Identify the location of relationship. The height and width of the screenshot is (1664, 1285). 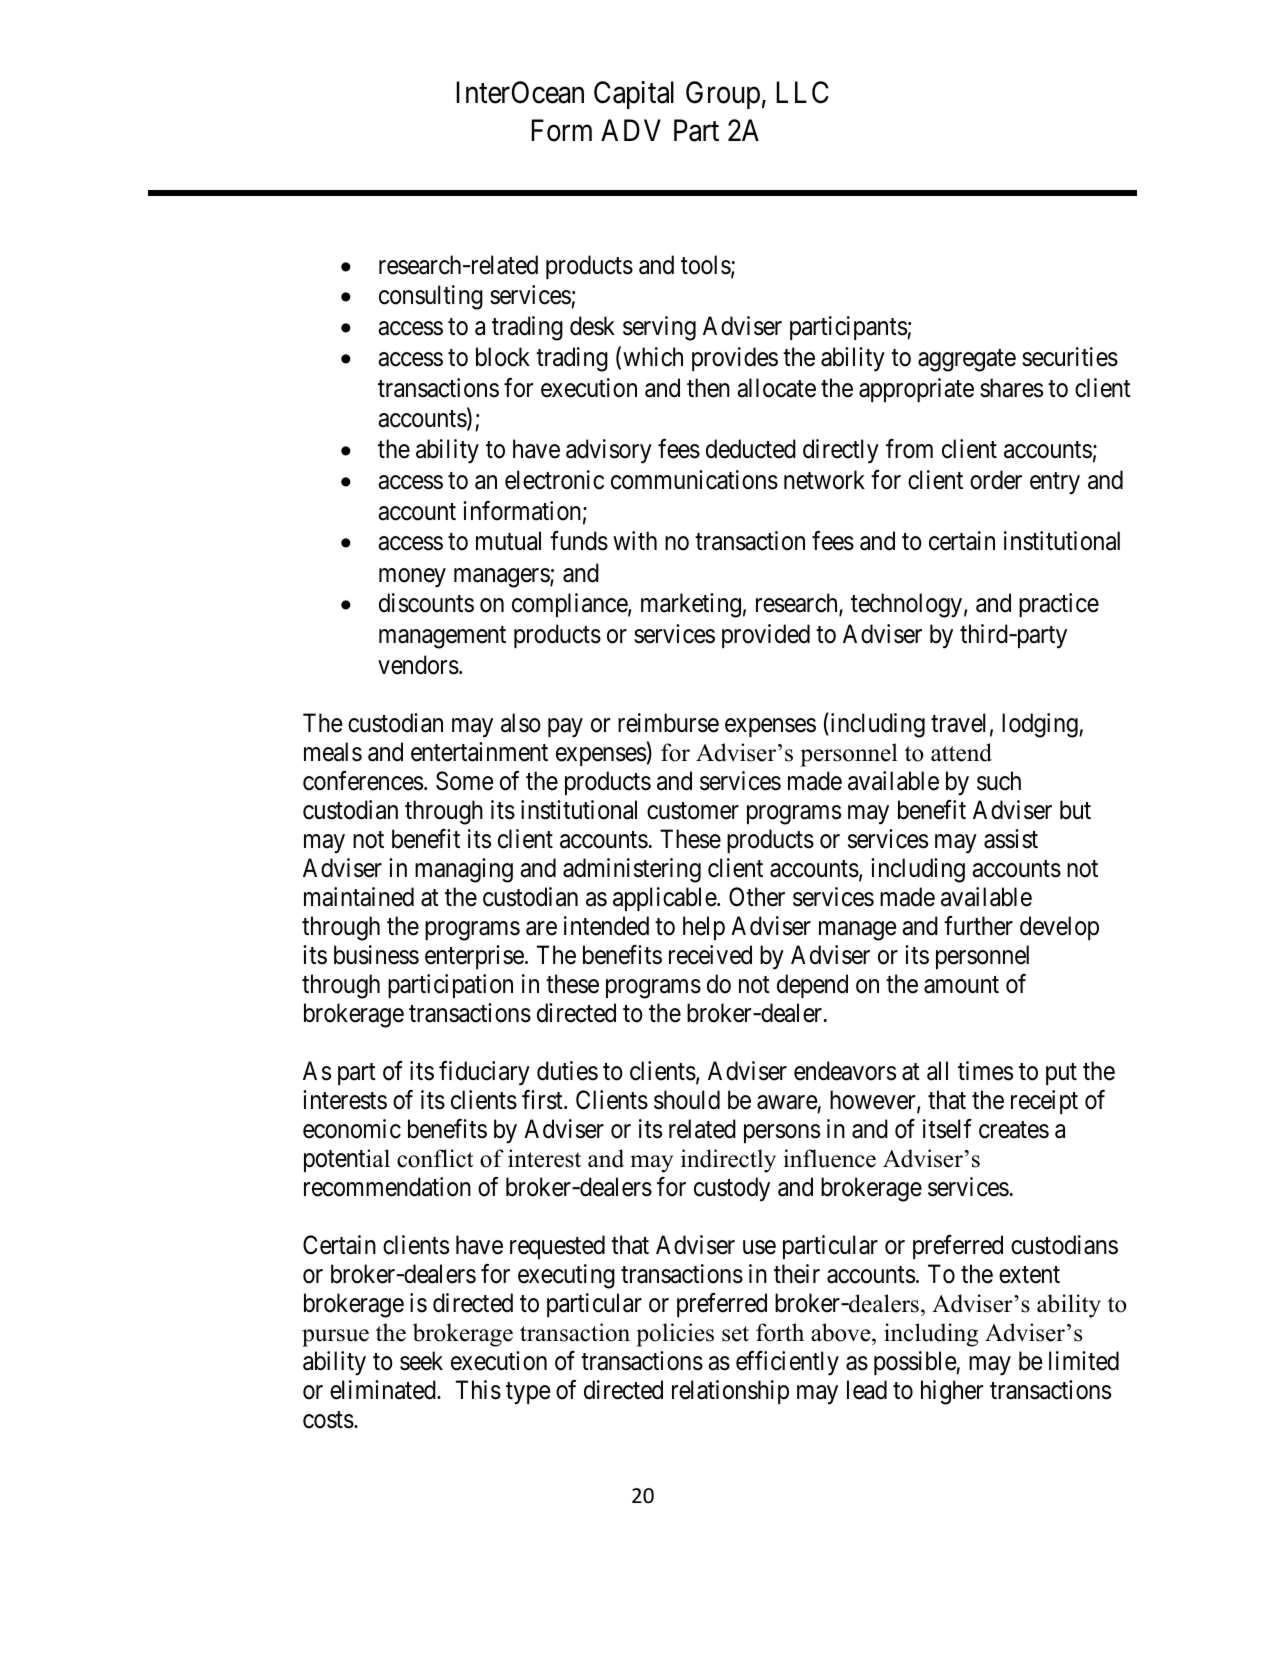
(730, 1392).
